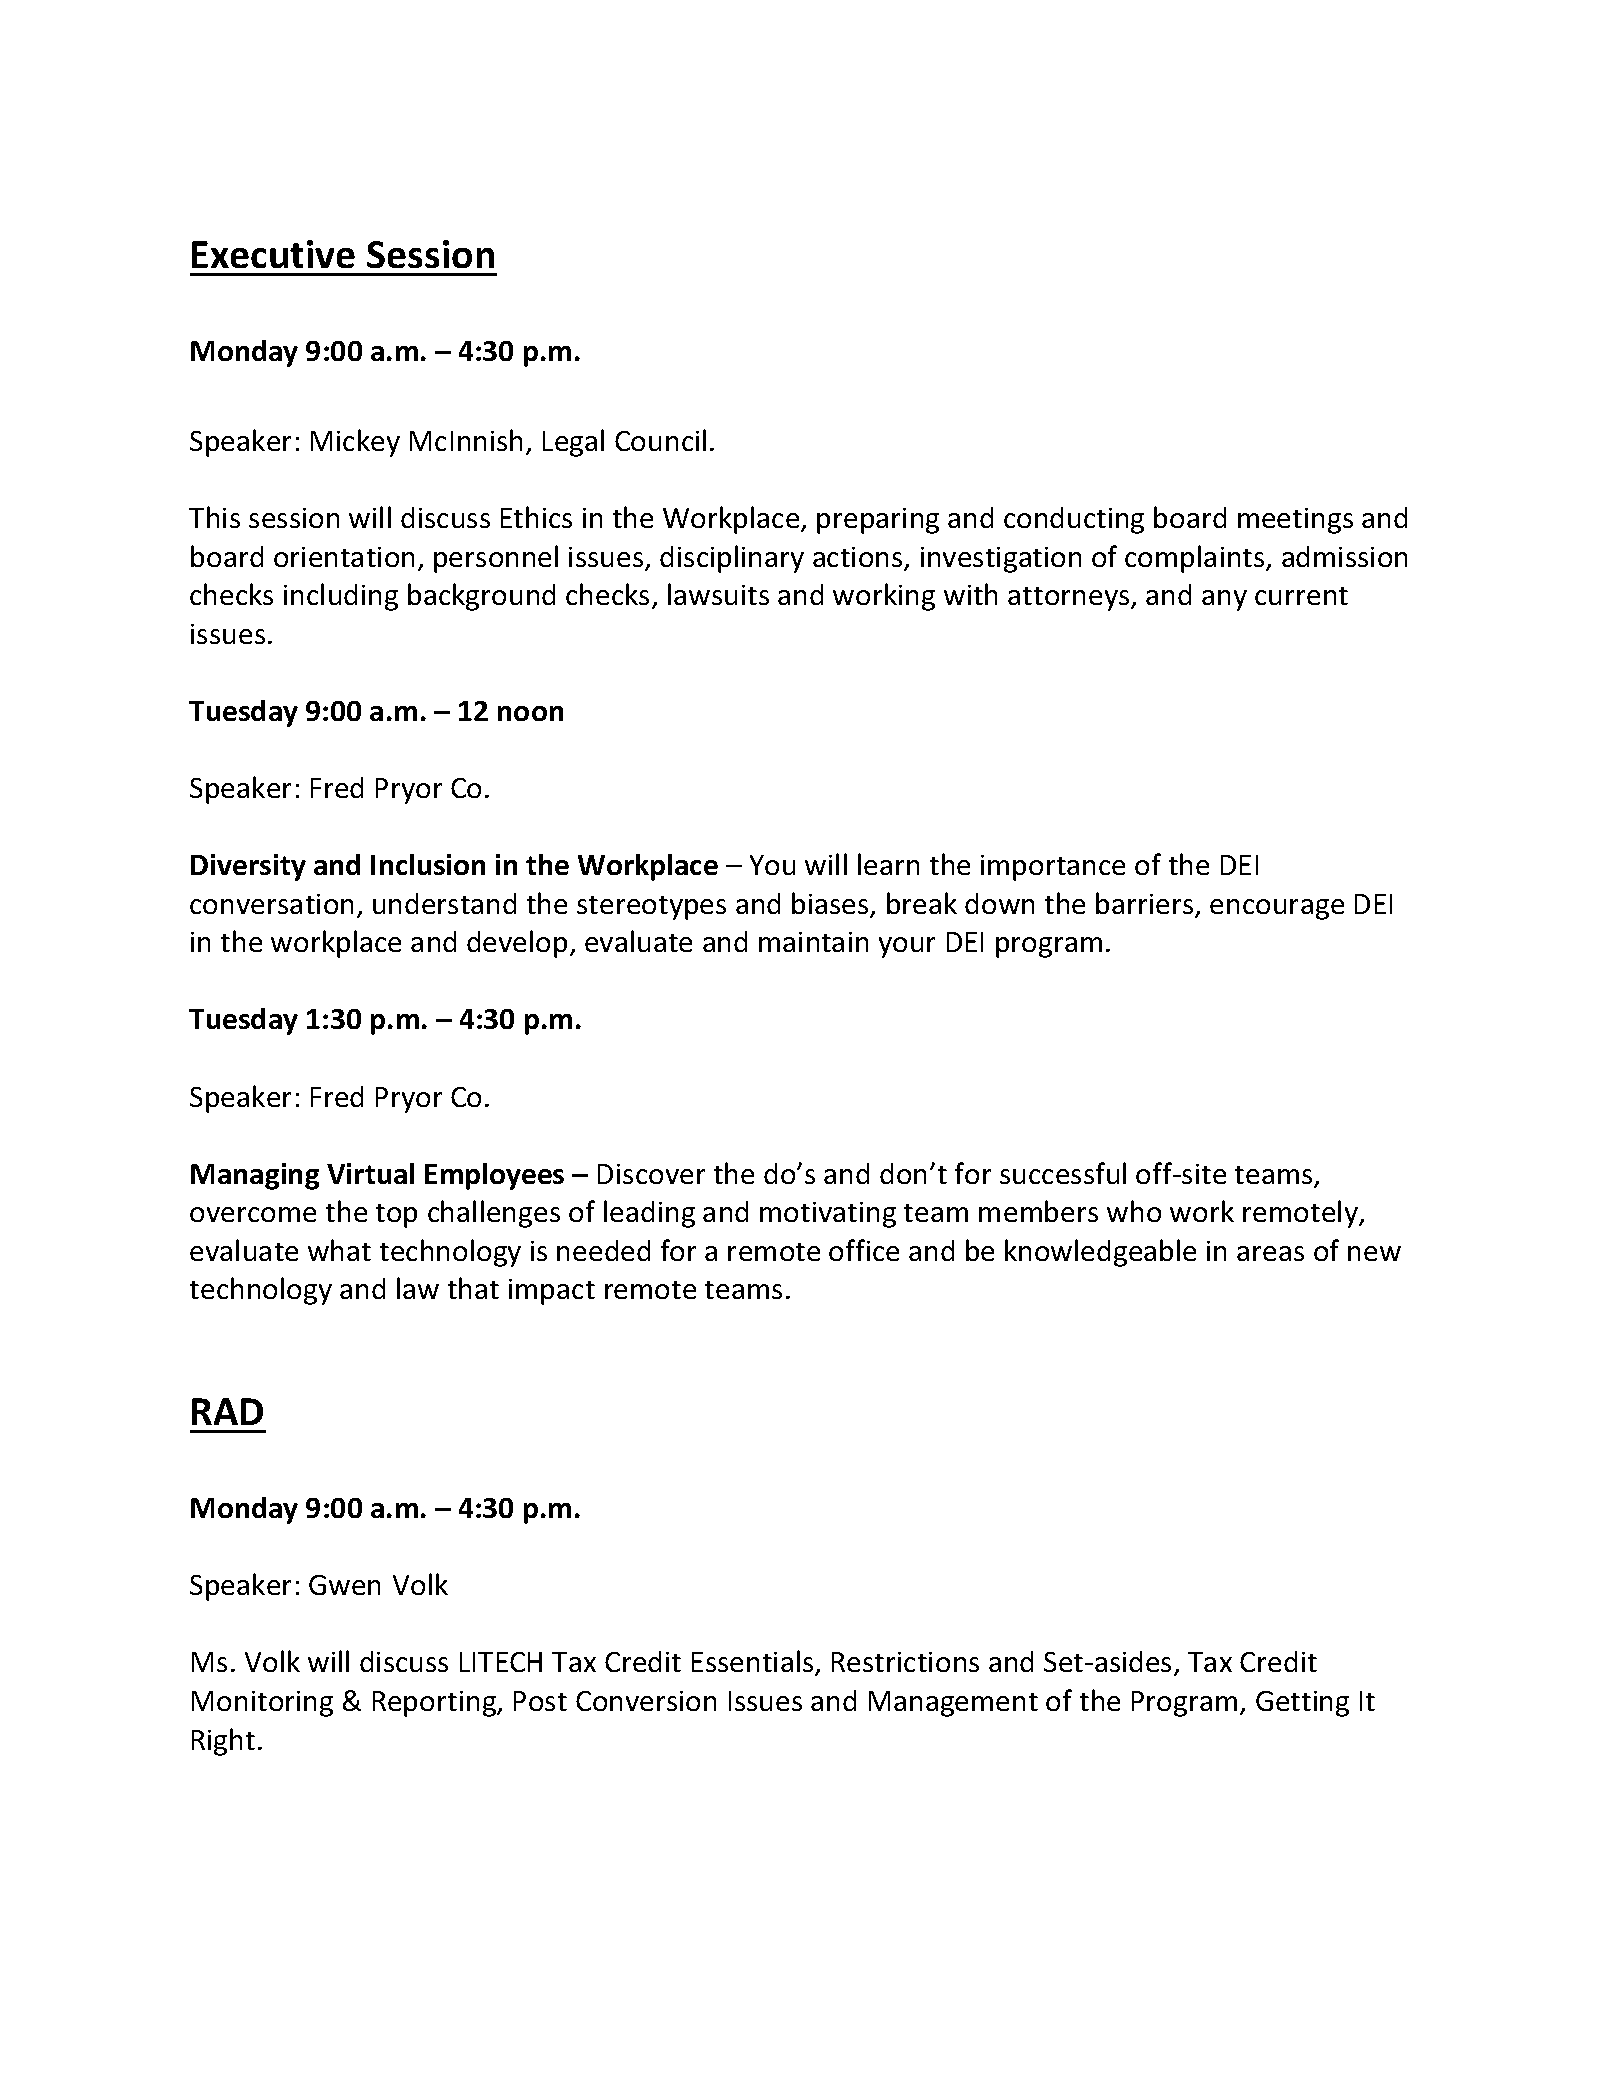 This document has height=2086, width=1612. I want to click on that, so click(473, 1288).
